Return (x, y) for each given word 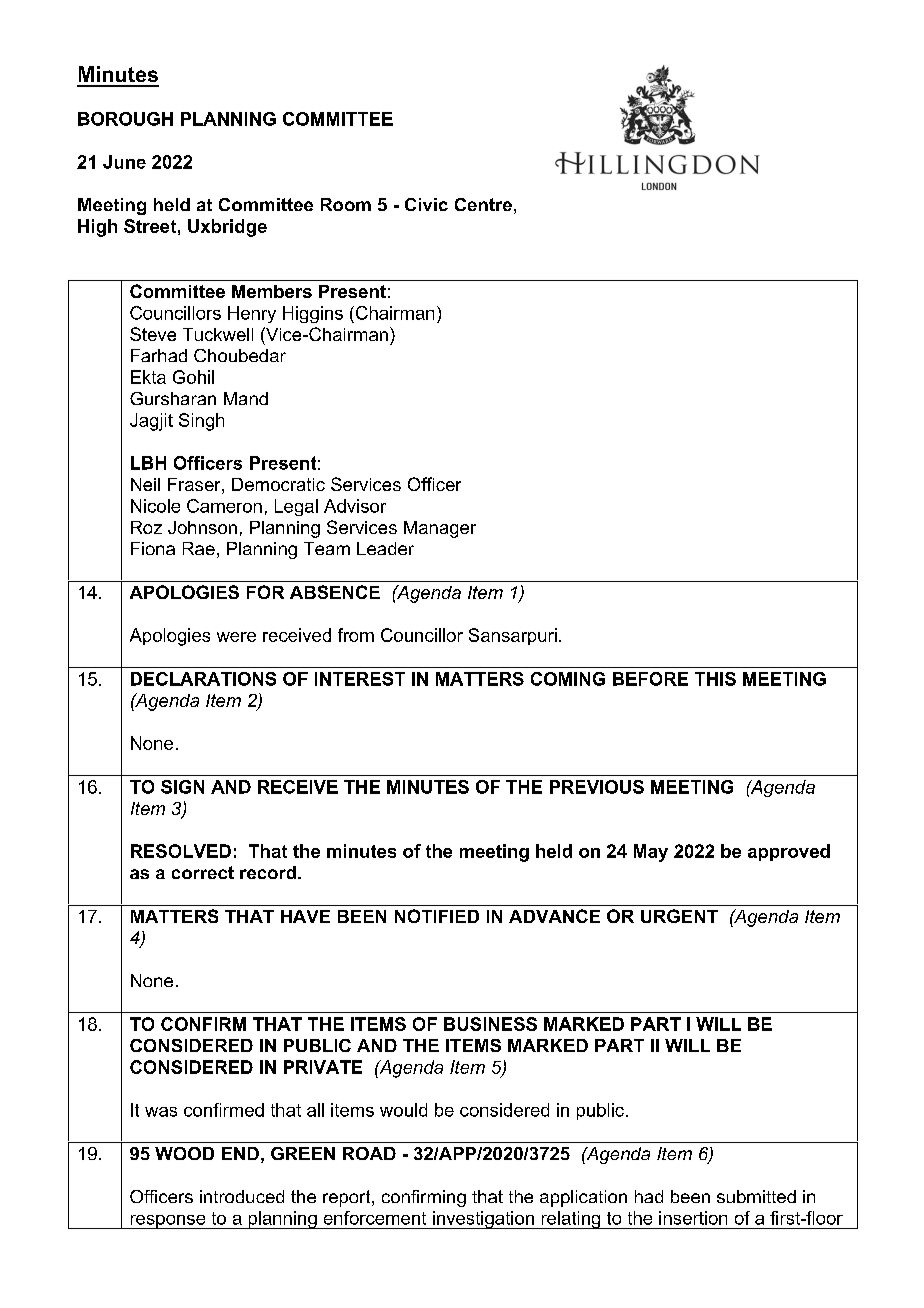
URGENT (679, 916)
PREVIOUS (597, 787)
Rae (199, 548)
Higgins (313, 314)
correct (203, 872)
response (168, 1222)
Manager (440, 529)
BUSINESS (490, 1024)
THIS (715, 679)
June (124, 162)
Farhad (159, 355)
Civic (426, 204)
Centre (483, 204)
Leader (385, 548)
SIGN (182, 787)
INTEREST (360, 679)
